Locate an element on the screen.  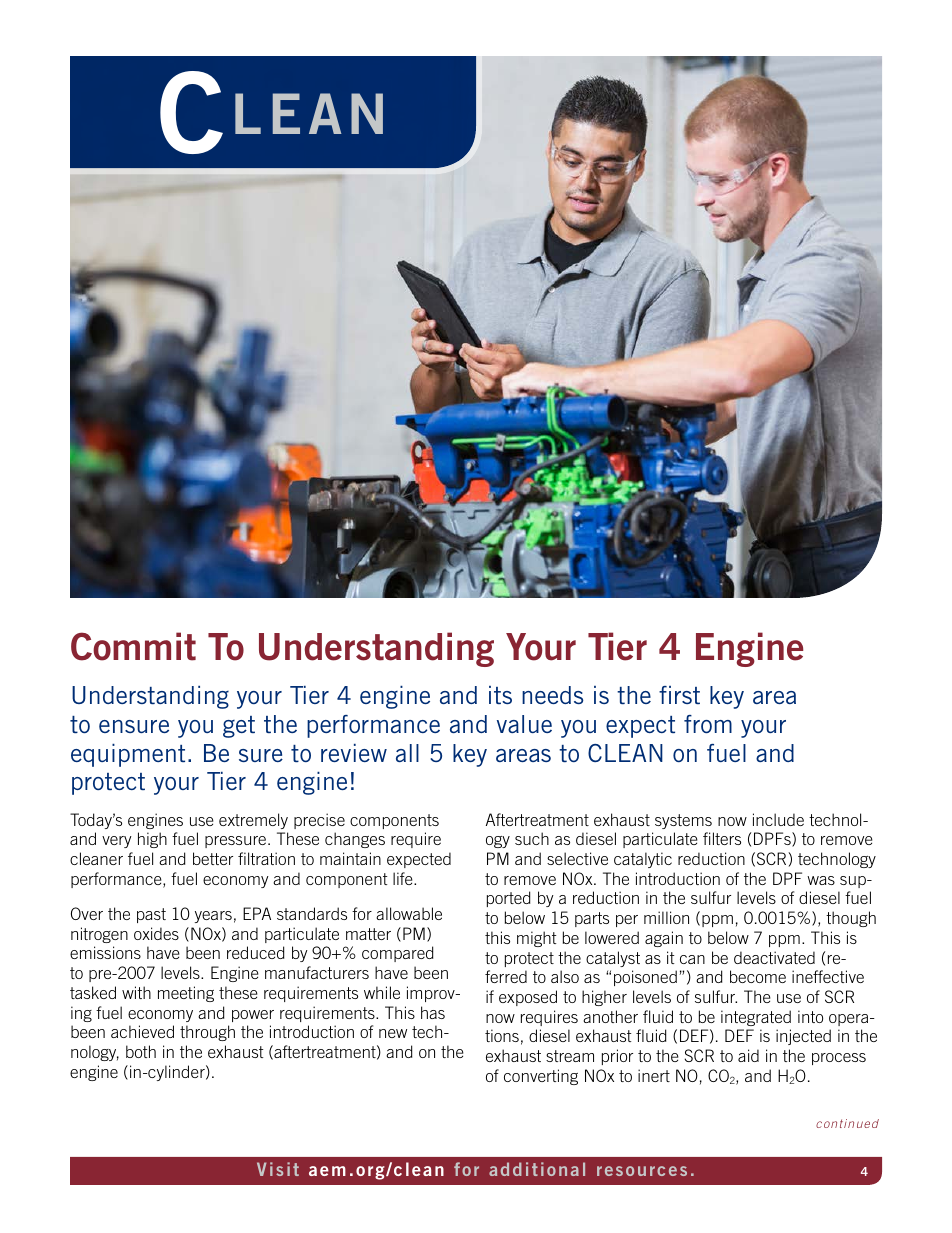
through is located at coordinates (207, 1033).
